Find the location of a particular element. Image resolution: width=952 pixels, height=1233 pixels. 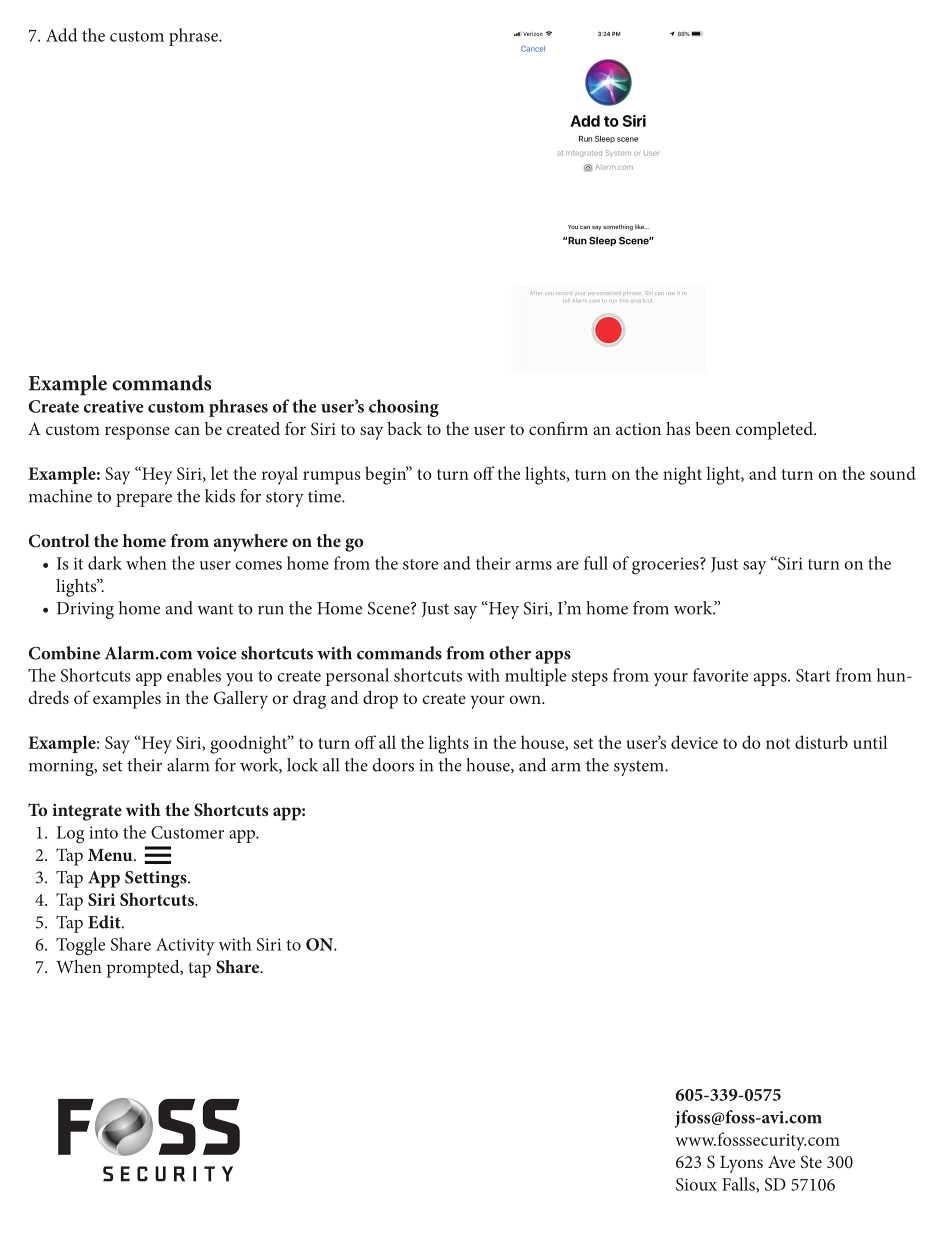

back is located at coordinates (404, 428).
